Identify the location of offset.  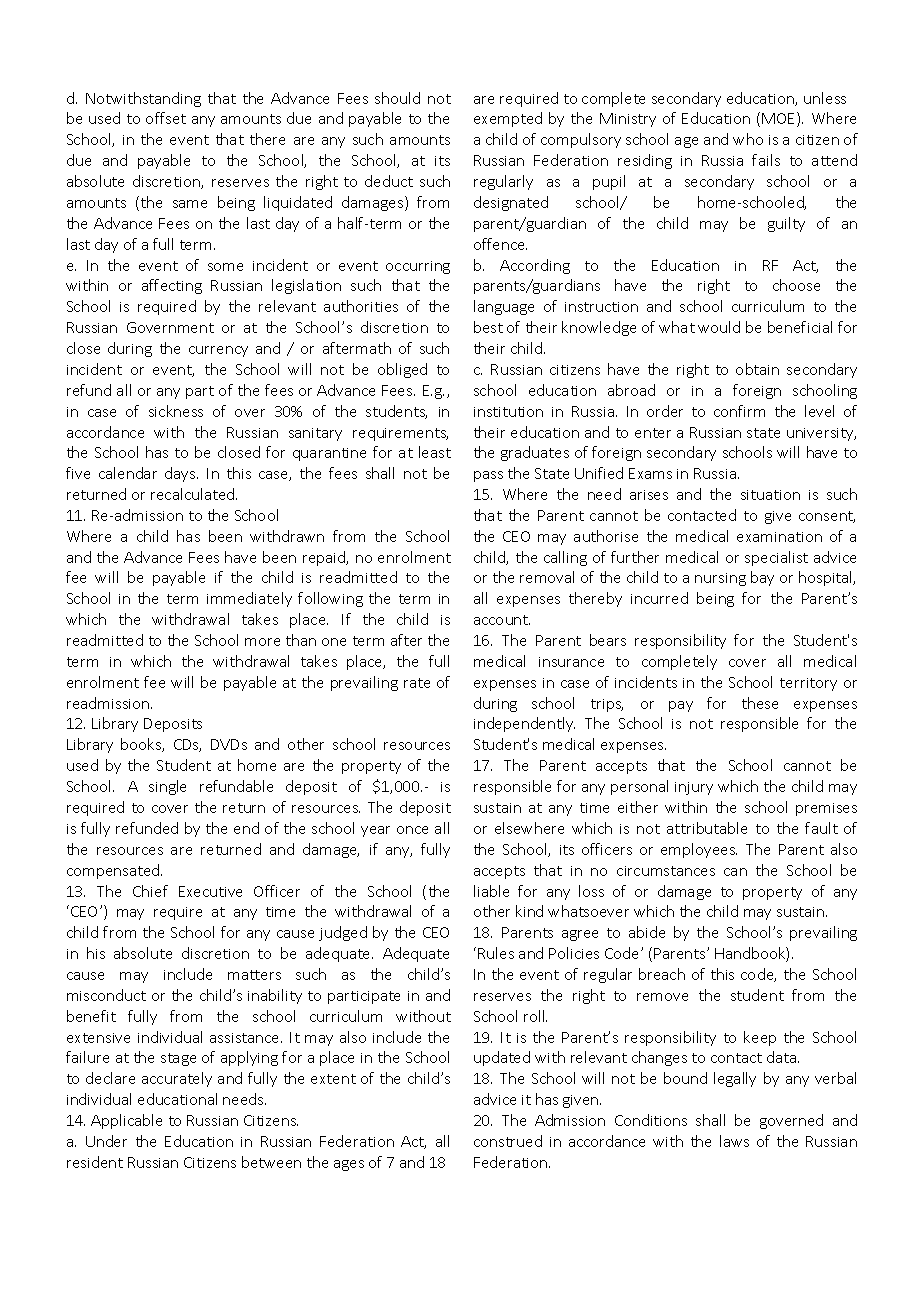
(166, 118).
